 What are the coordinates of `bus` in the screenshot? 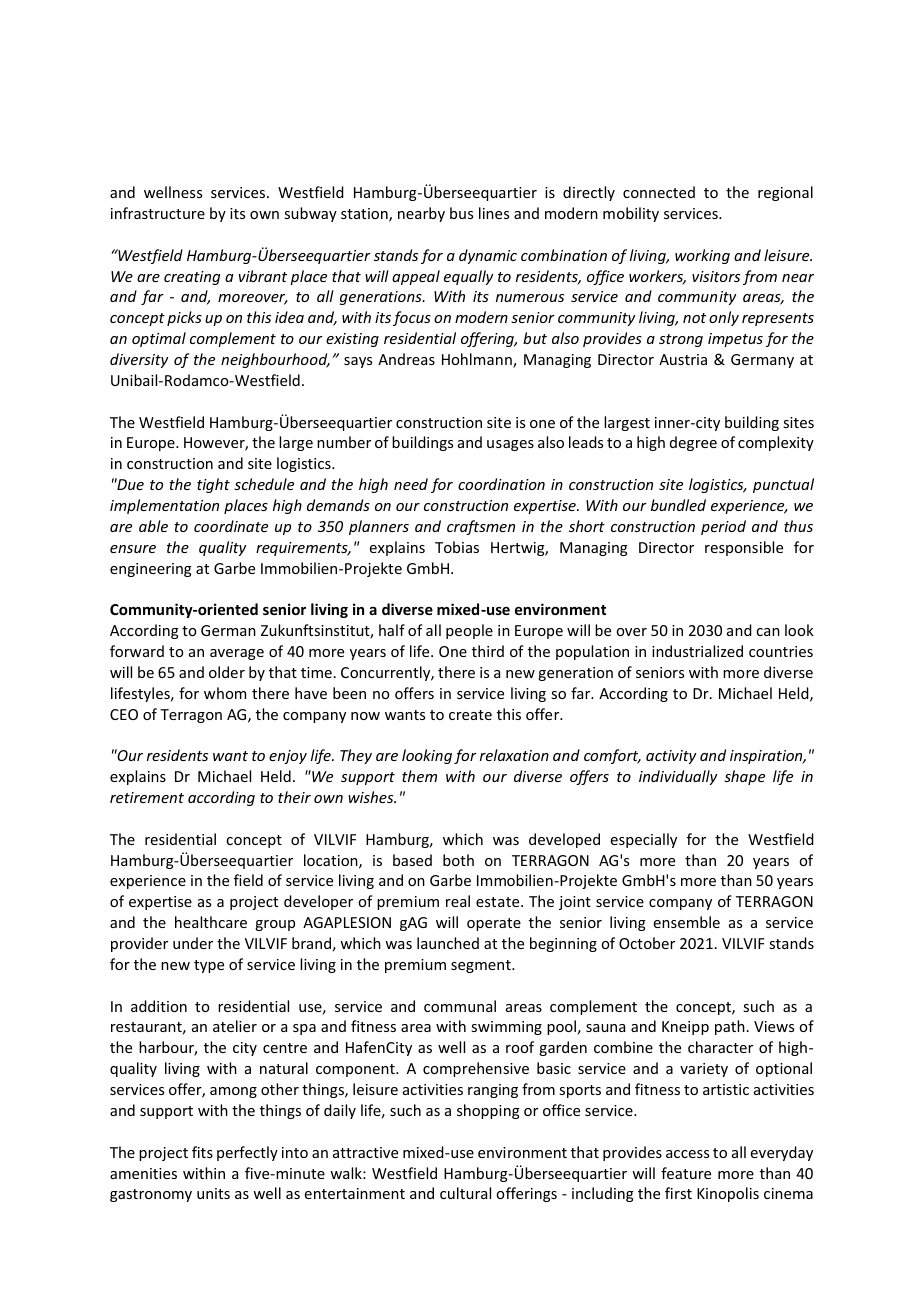 It's located at (461, 213).
